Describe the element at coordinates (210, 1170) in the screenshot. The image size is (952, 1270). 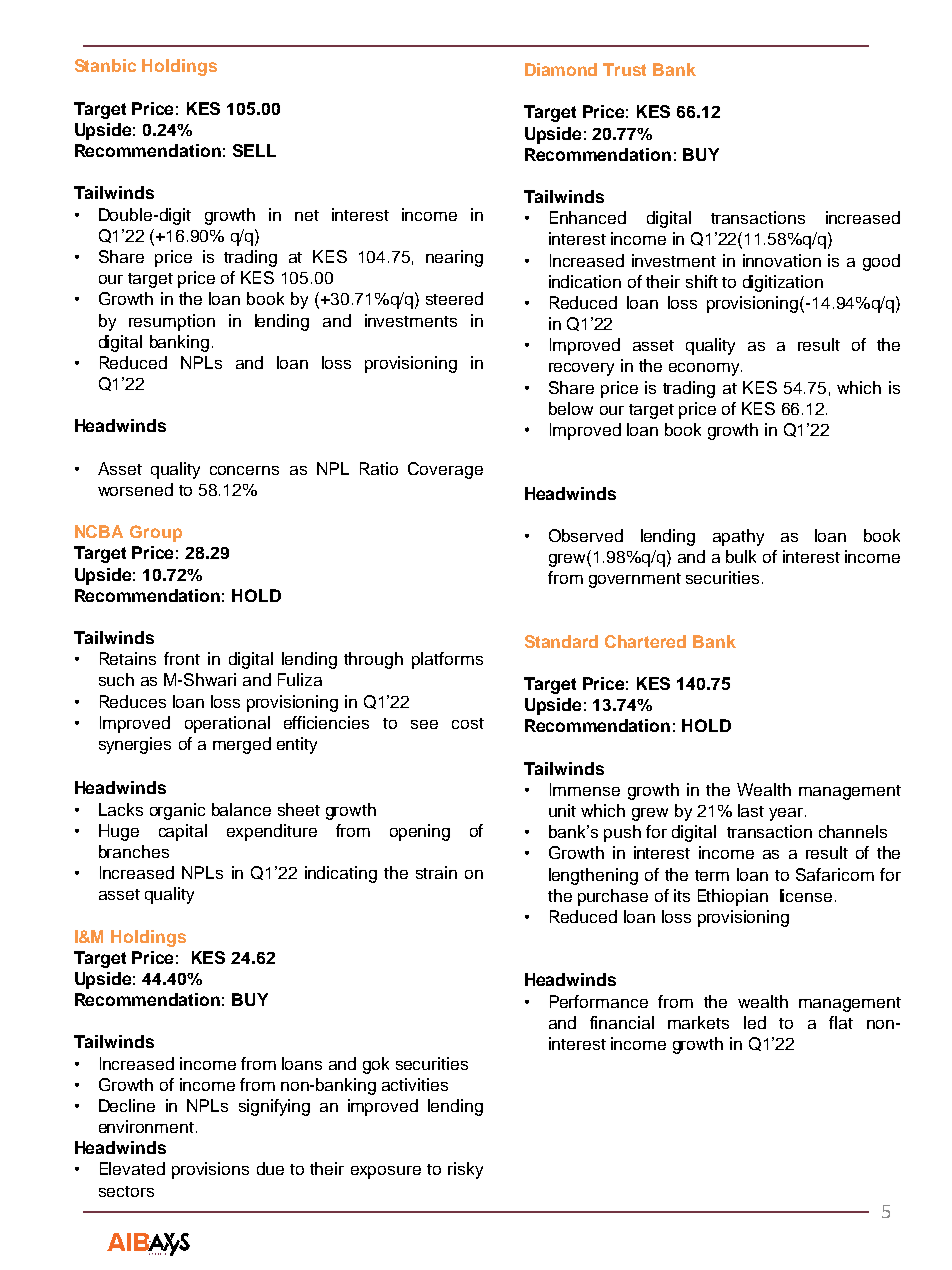
I see `provisions` at that location.
